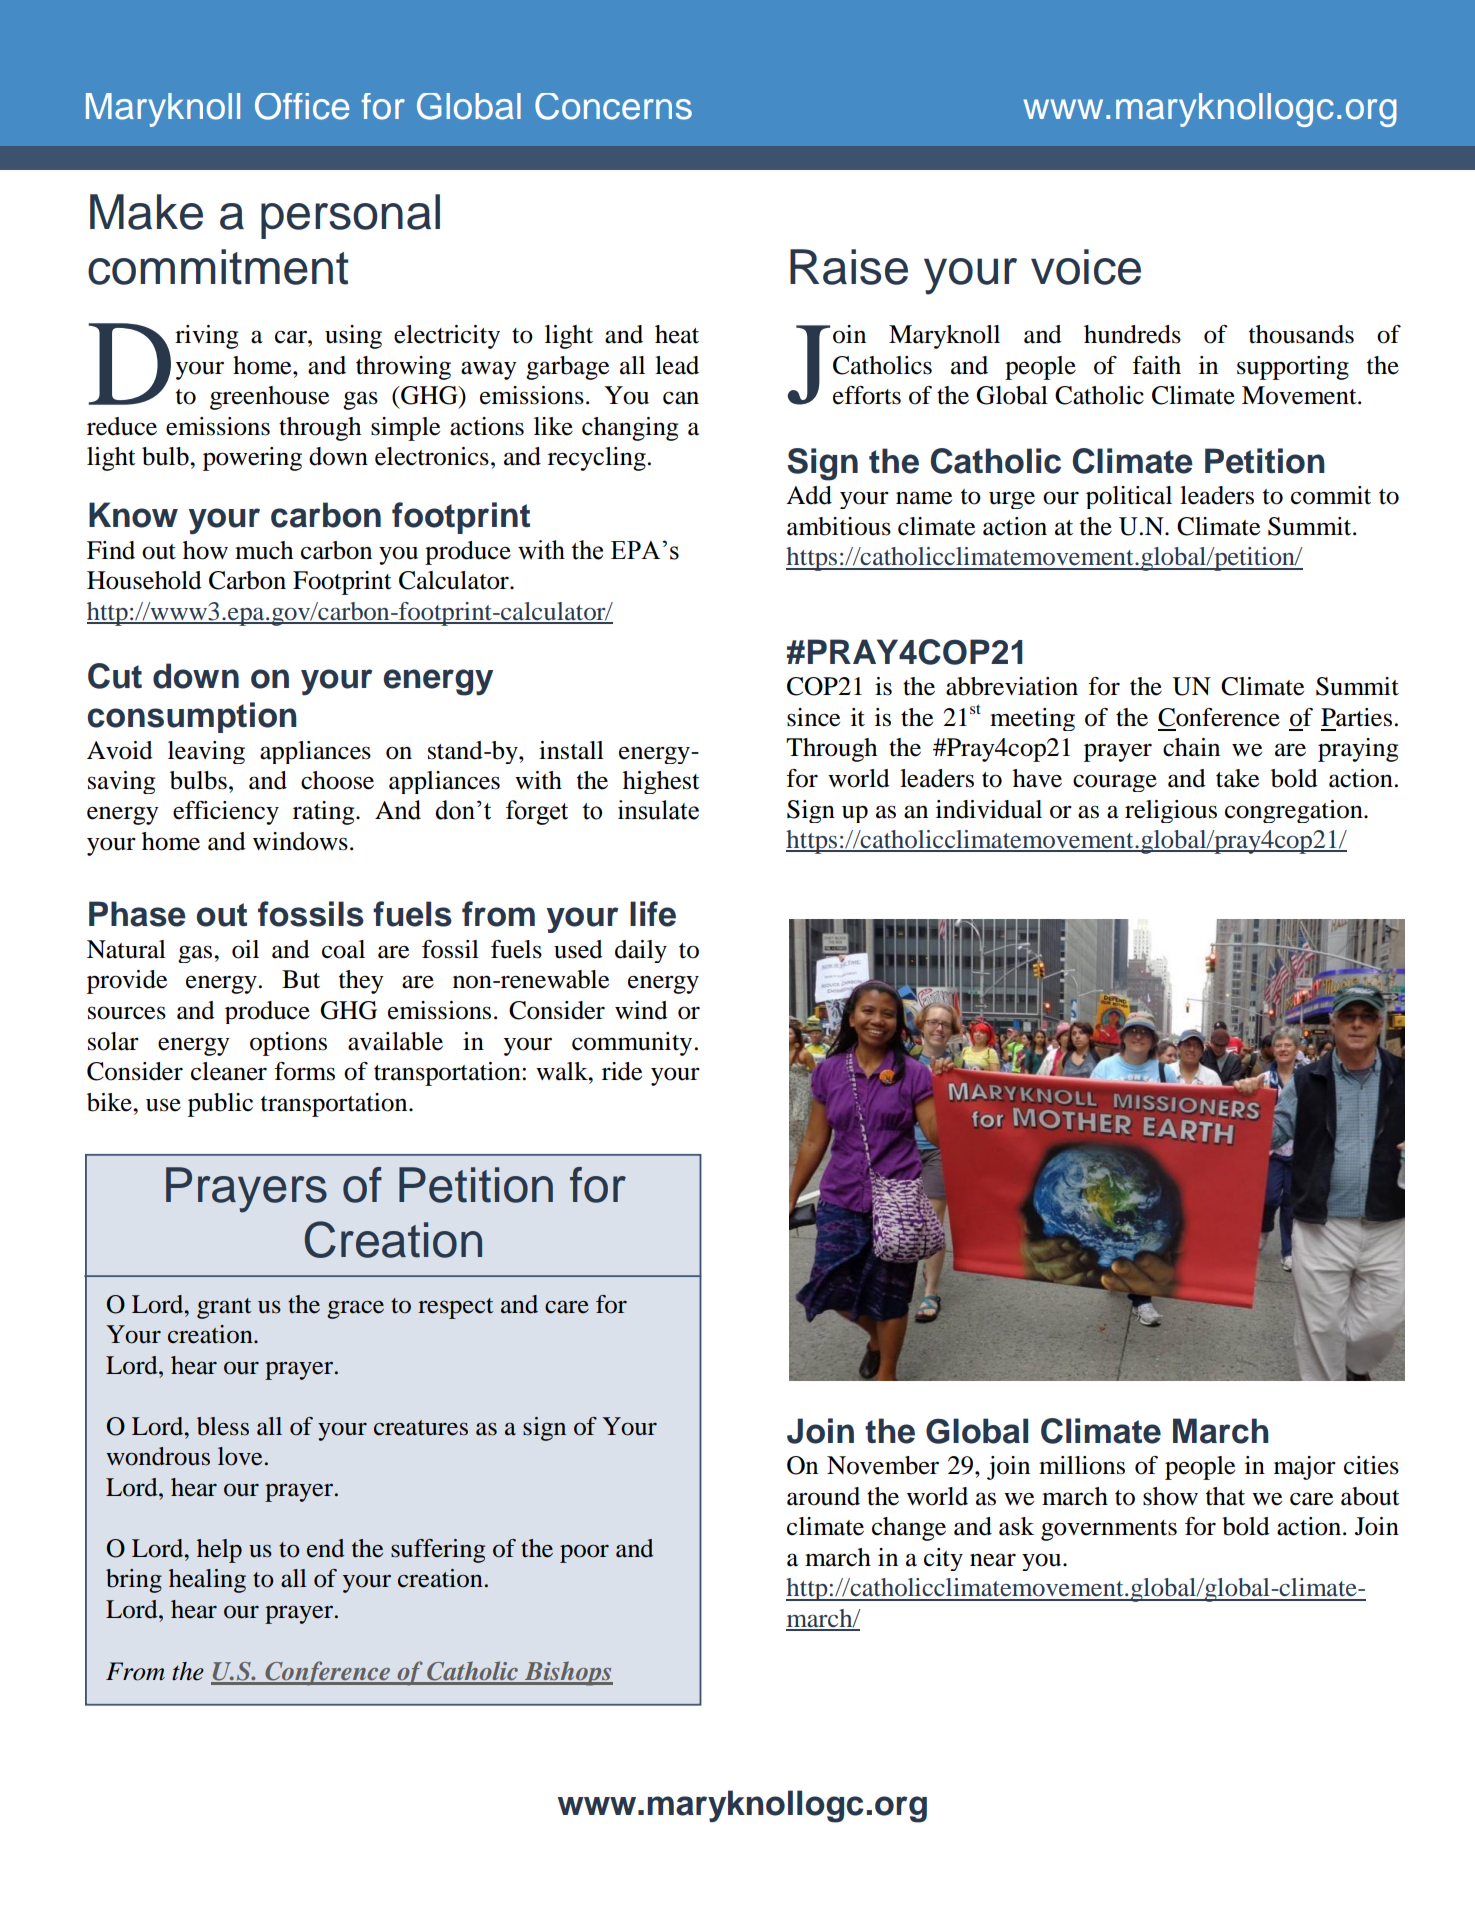 The height and width of the screenshot is (1909, 1475). I want to click on public, so click(220, 1105).
